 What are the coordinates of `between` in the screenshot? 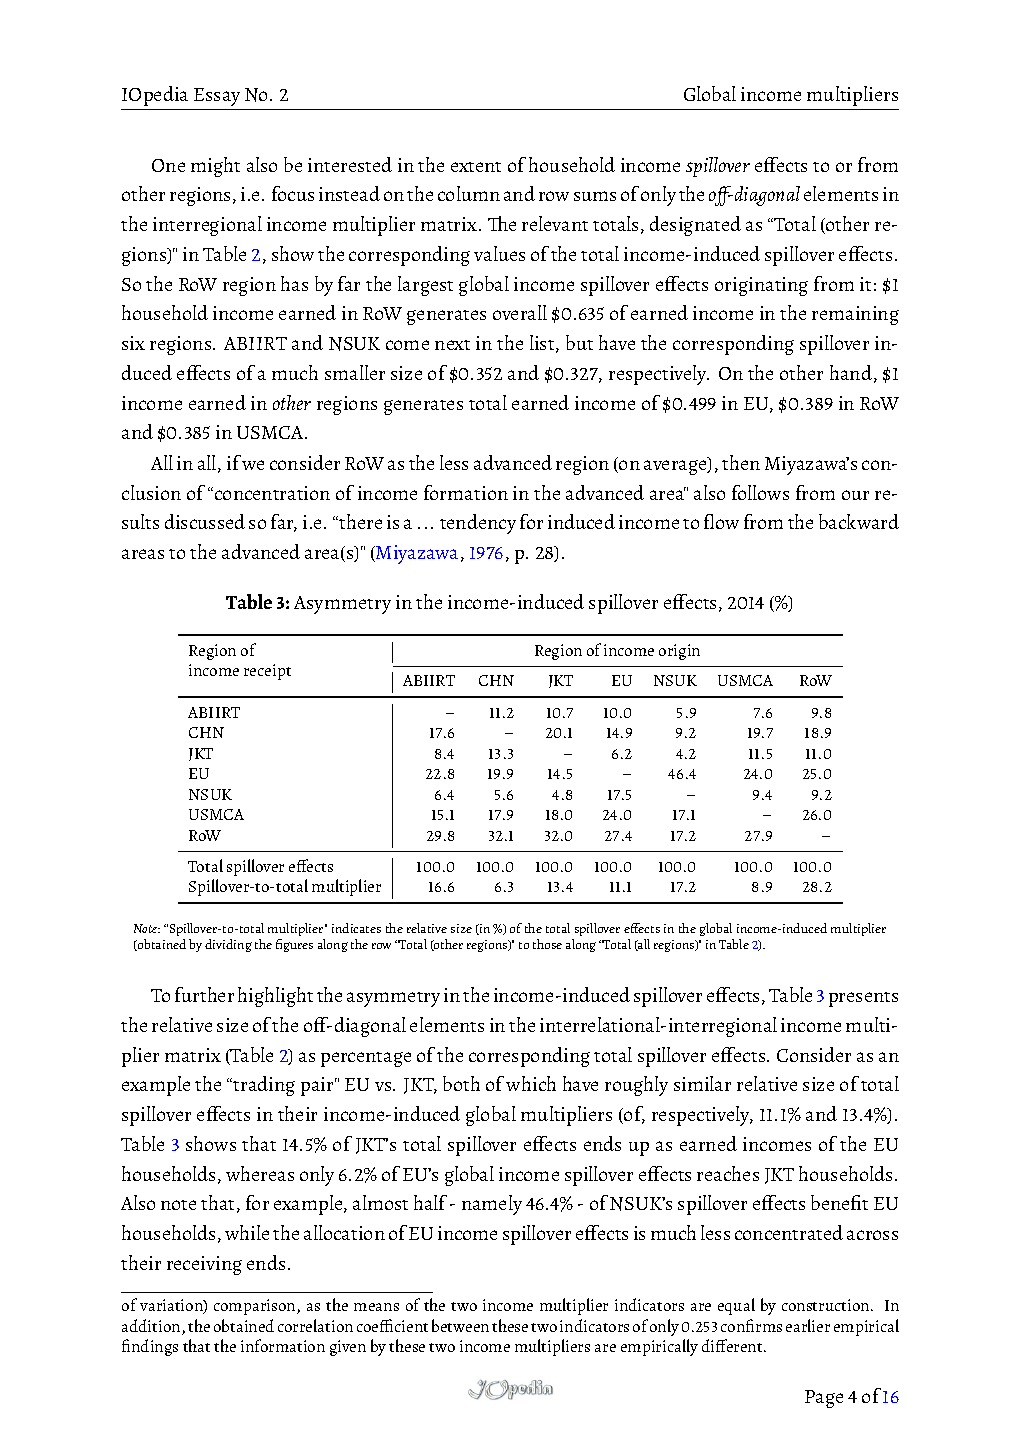 It's located at (460, 1325).
